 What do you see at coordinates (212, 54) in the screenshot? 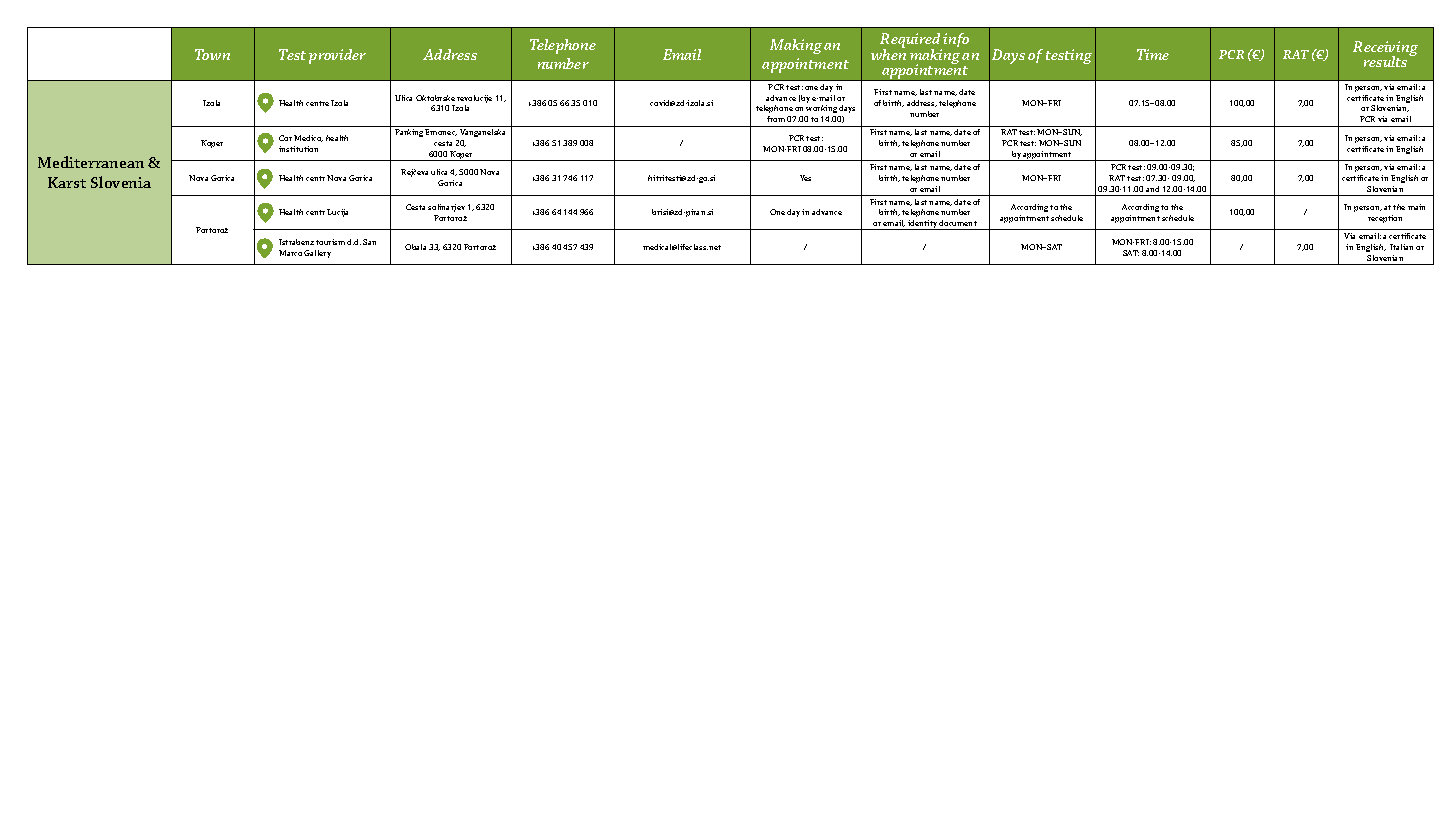
I see `Town` at bounding box center [212, 54].
